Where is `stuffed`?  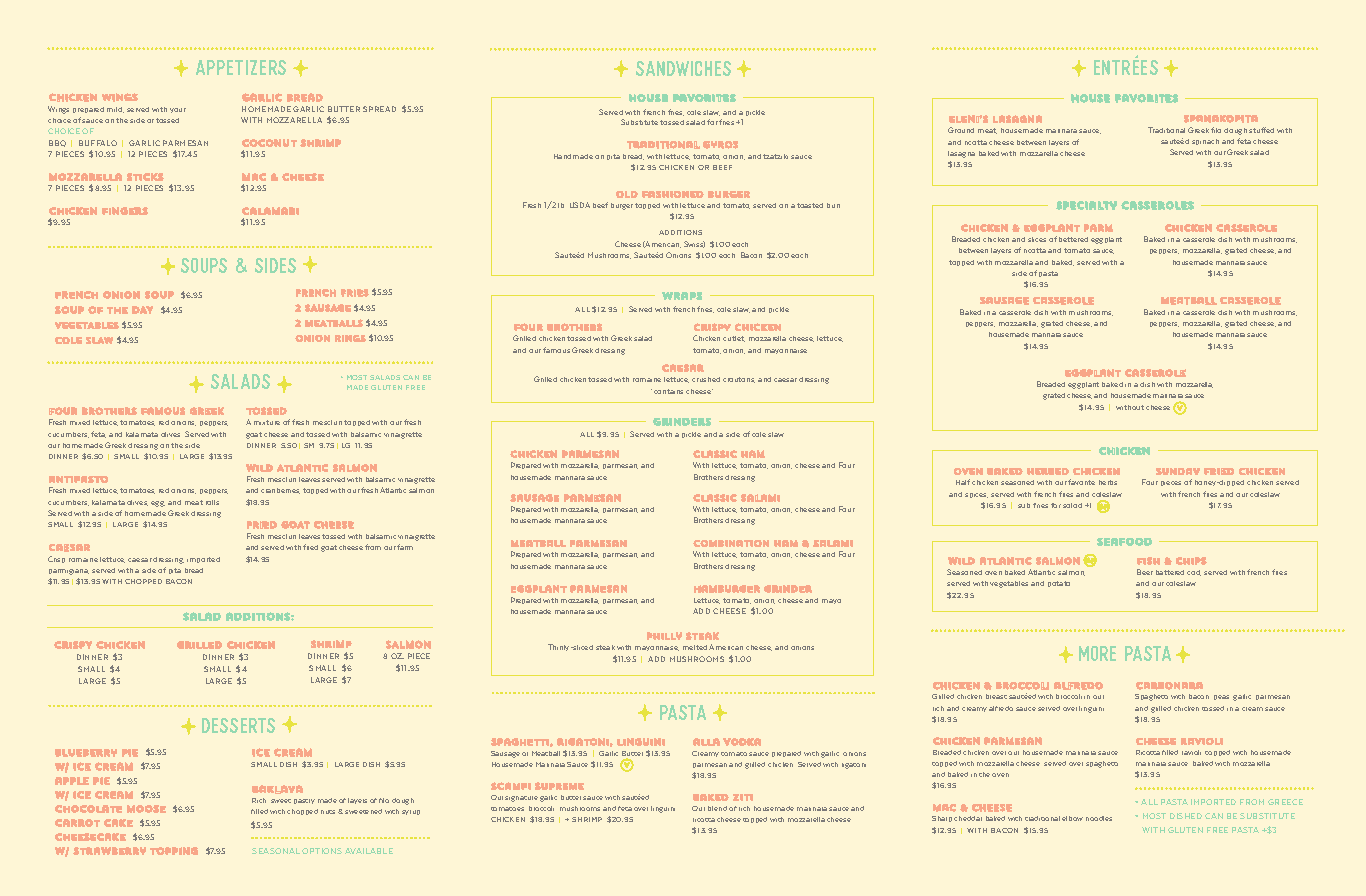 stuffed is located at coordinates (1261, 130).
